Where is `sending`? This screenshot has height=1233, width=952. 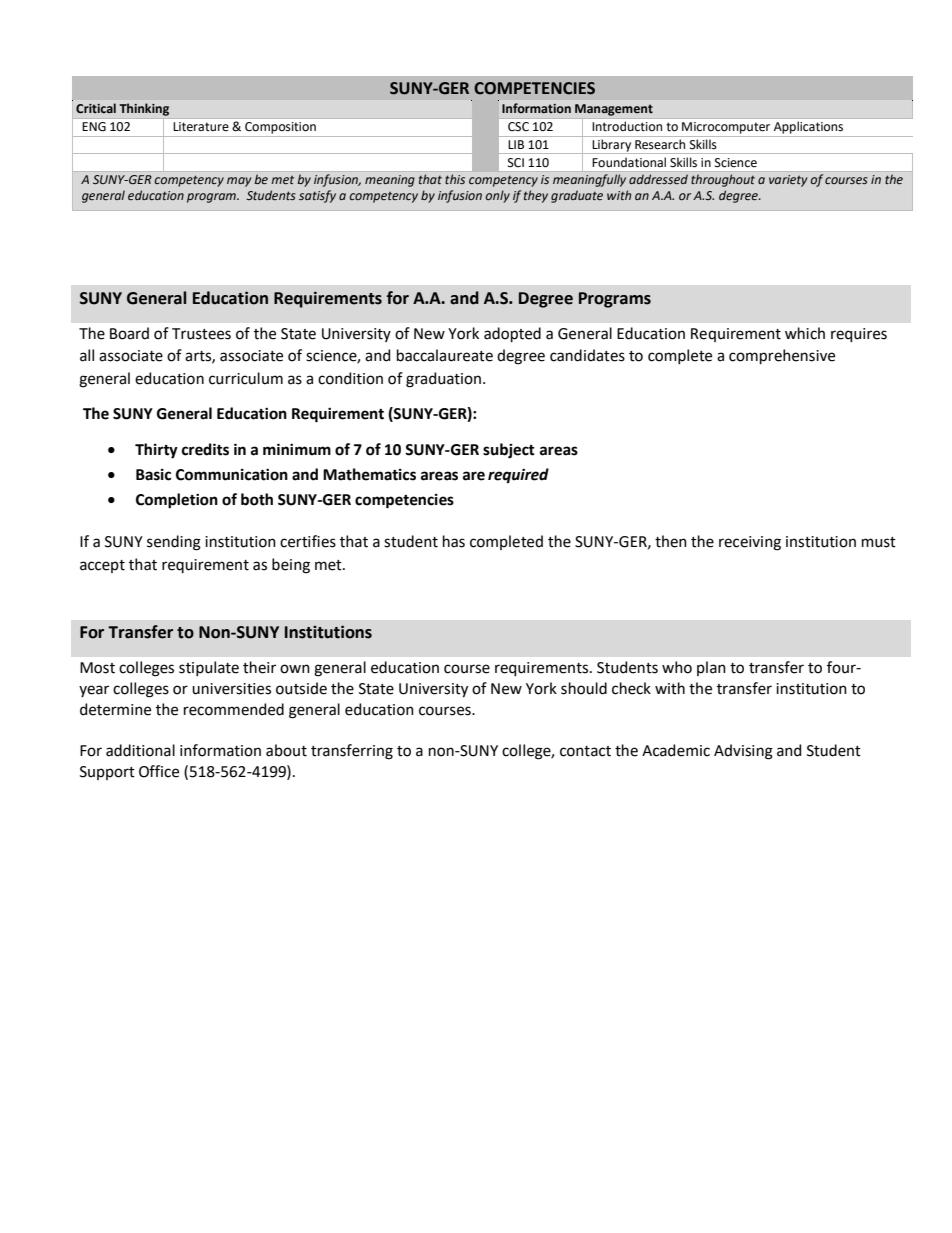 sending is located at coordinates (174, 543).
